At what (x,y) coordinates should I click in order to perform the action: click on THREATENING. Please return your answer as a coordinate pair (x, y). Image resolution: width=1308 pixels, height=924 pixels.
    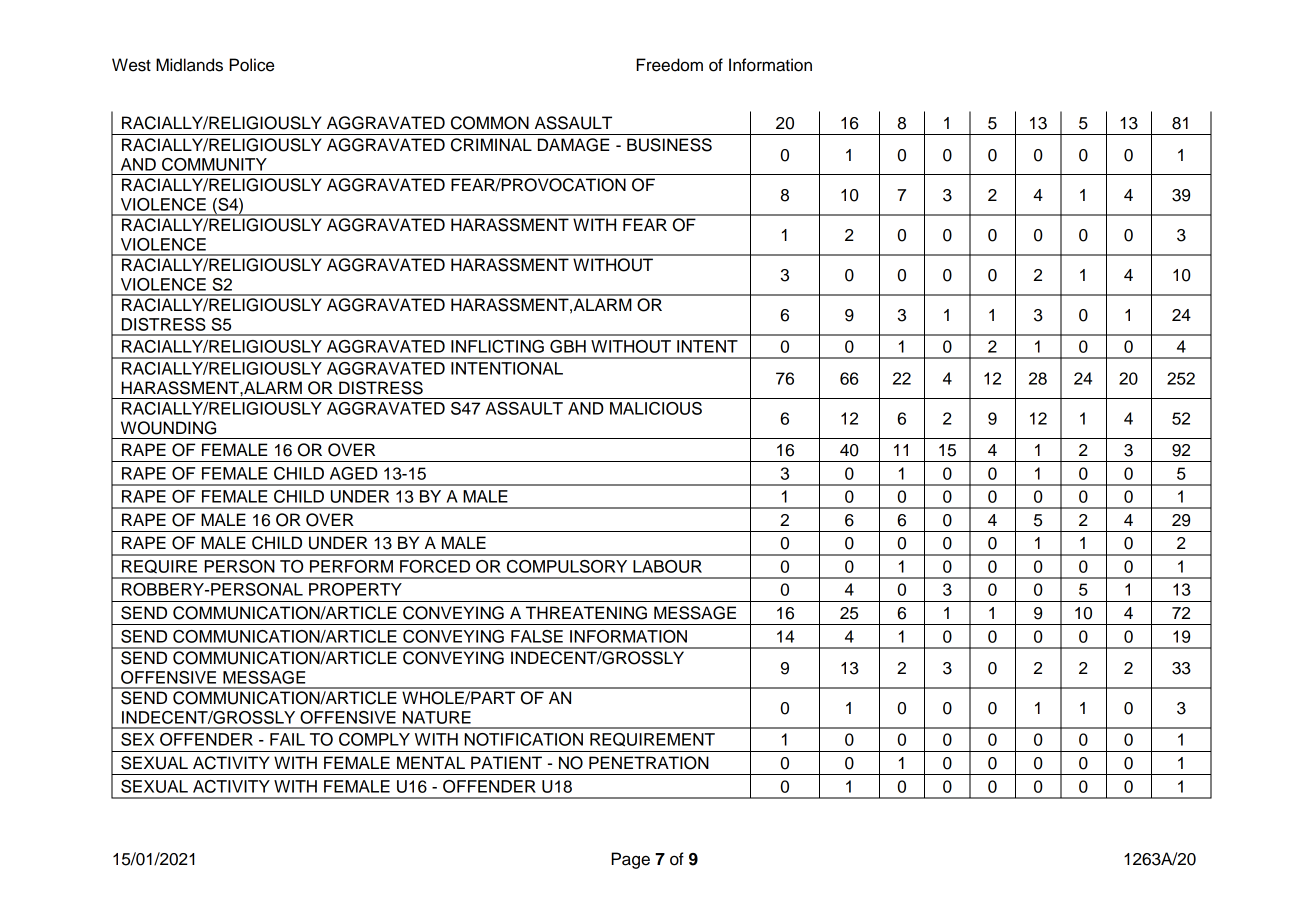
    Looking at the image, I should click on (586, 613).
